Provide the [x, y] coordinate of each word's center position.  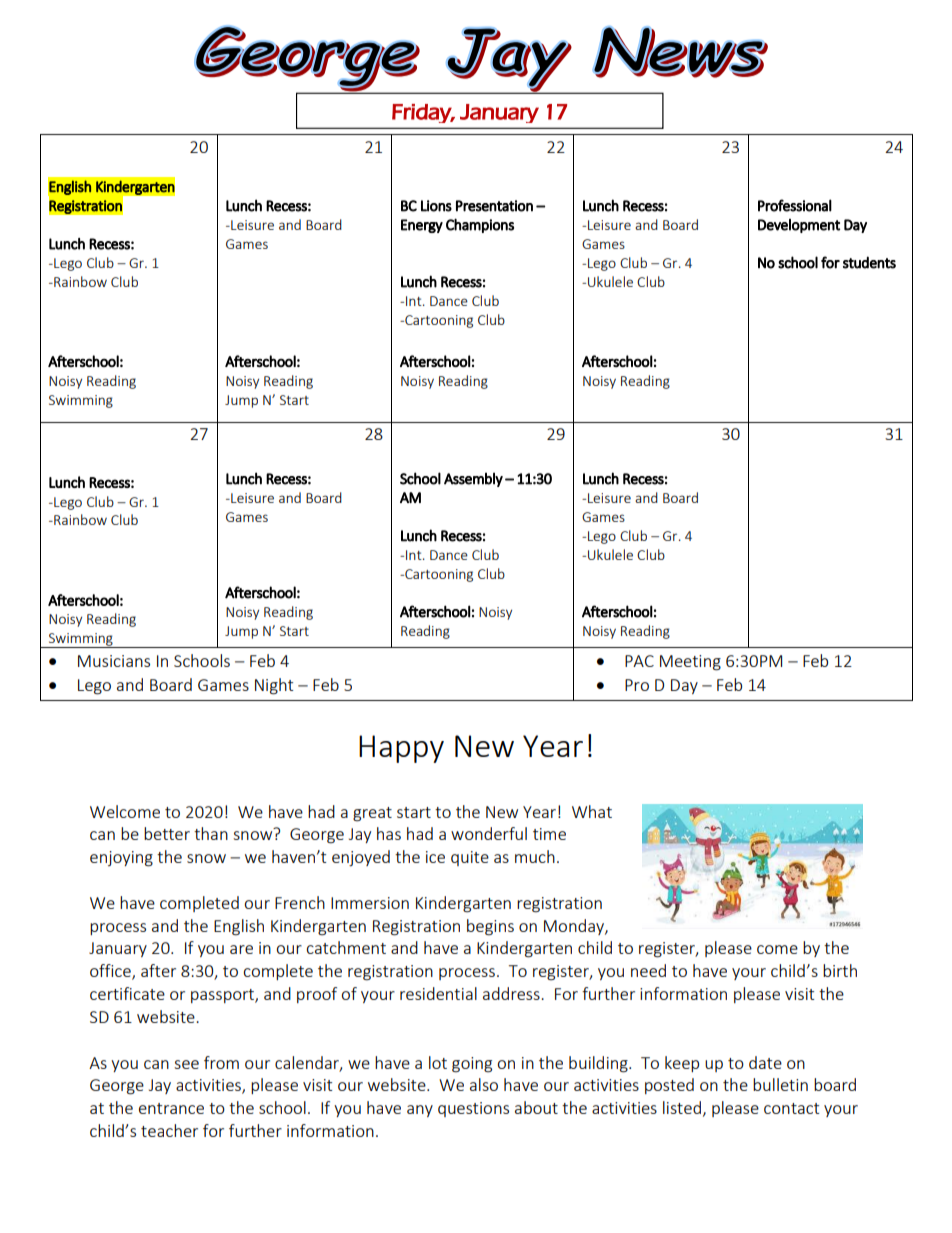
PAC [639, 661]
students [869, 262]
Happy [401, 749]
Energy [422, 226]
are [241, 949]
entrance [171, 1108]
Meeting [690, 663]
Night [274, 686]
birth [840, 970]
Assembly [473, 479]
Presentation [494, 206]
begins [490, 927]
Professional [795, 205]
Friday [423, 113]
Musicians [114, 661]
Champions [480, 225]
